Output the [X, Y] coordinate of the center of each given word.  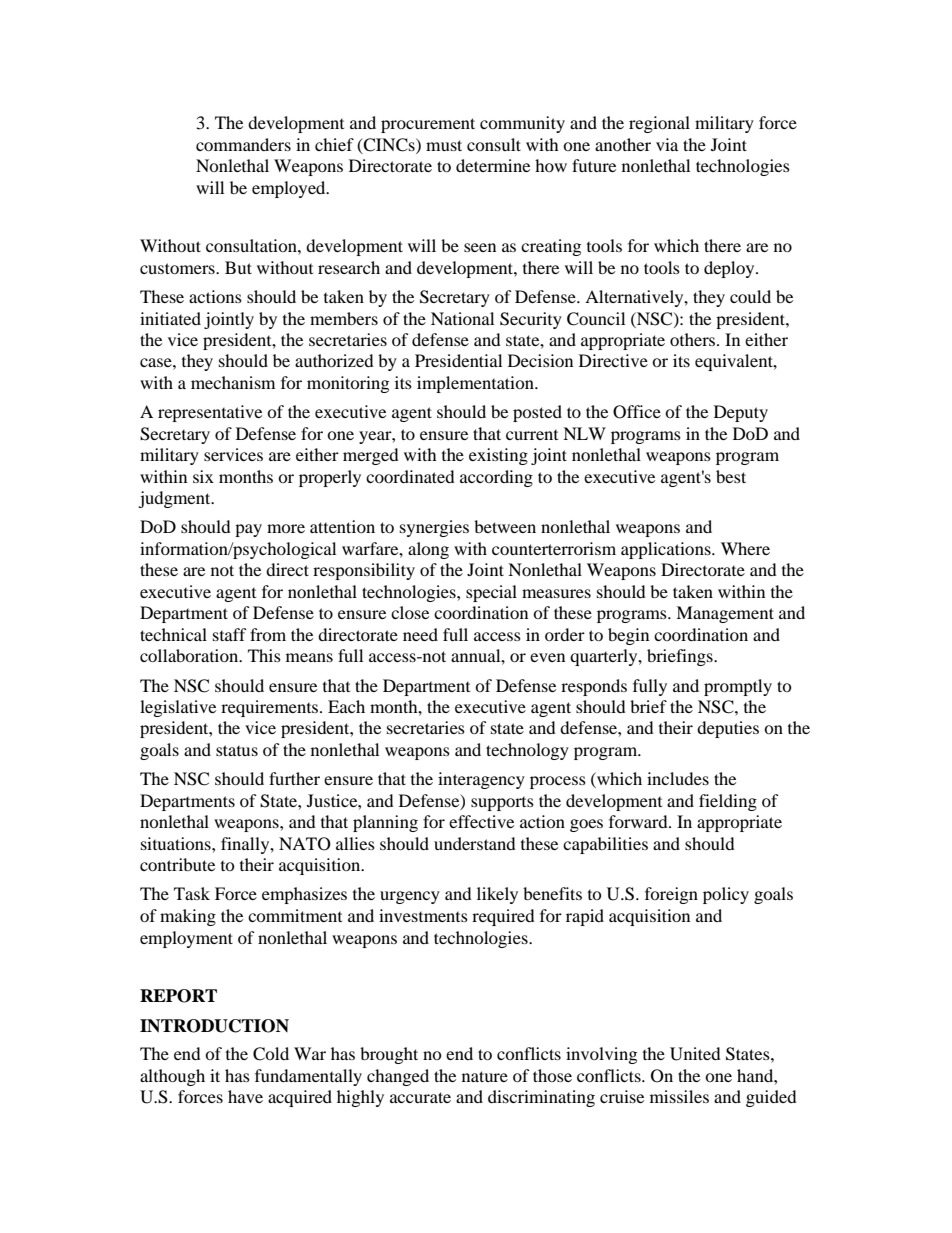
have [245, 1096]
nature [485, 1076]
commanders [243, 144]
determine [493, 165]
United [695, 1054]
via [667, 144]
